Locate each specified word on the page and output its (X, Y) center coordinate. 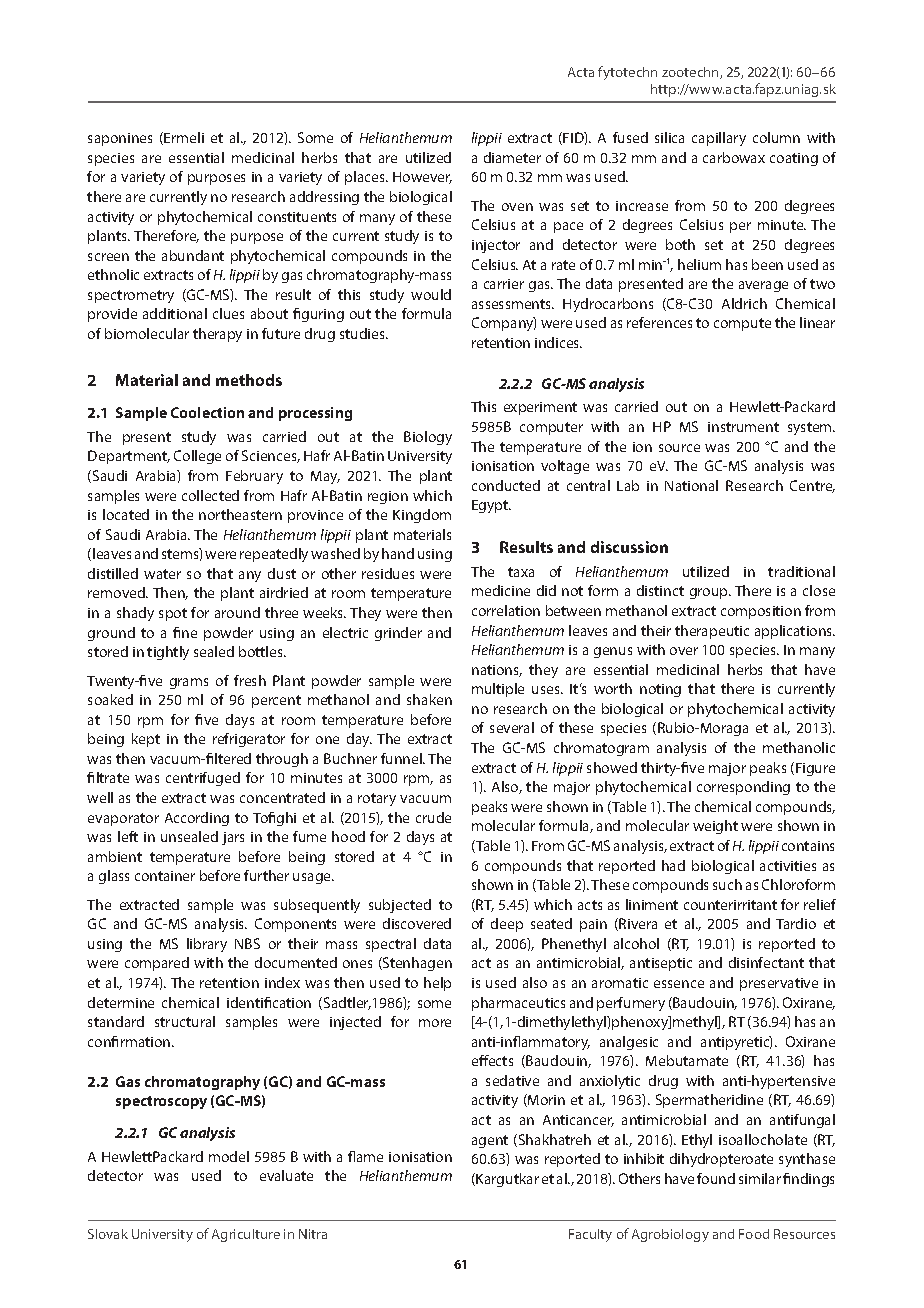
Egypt (491, 506)
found (716, 1178)
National (691, 485)
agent (490, 1141)
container (165, 876)
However (422, 178)
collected (210, 495)
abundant (193, 255)
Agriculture (246, 1235)
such (727, 884)
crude (433, 817)
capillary (719, 139)
